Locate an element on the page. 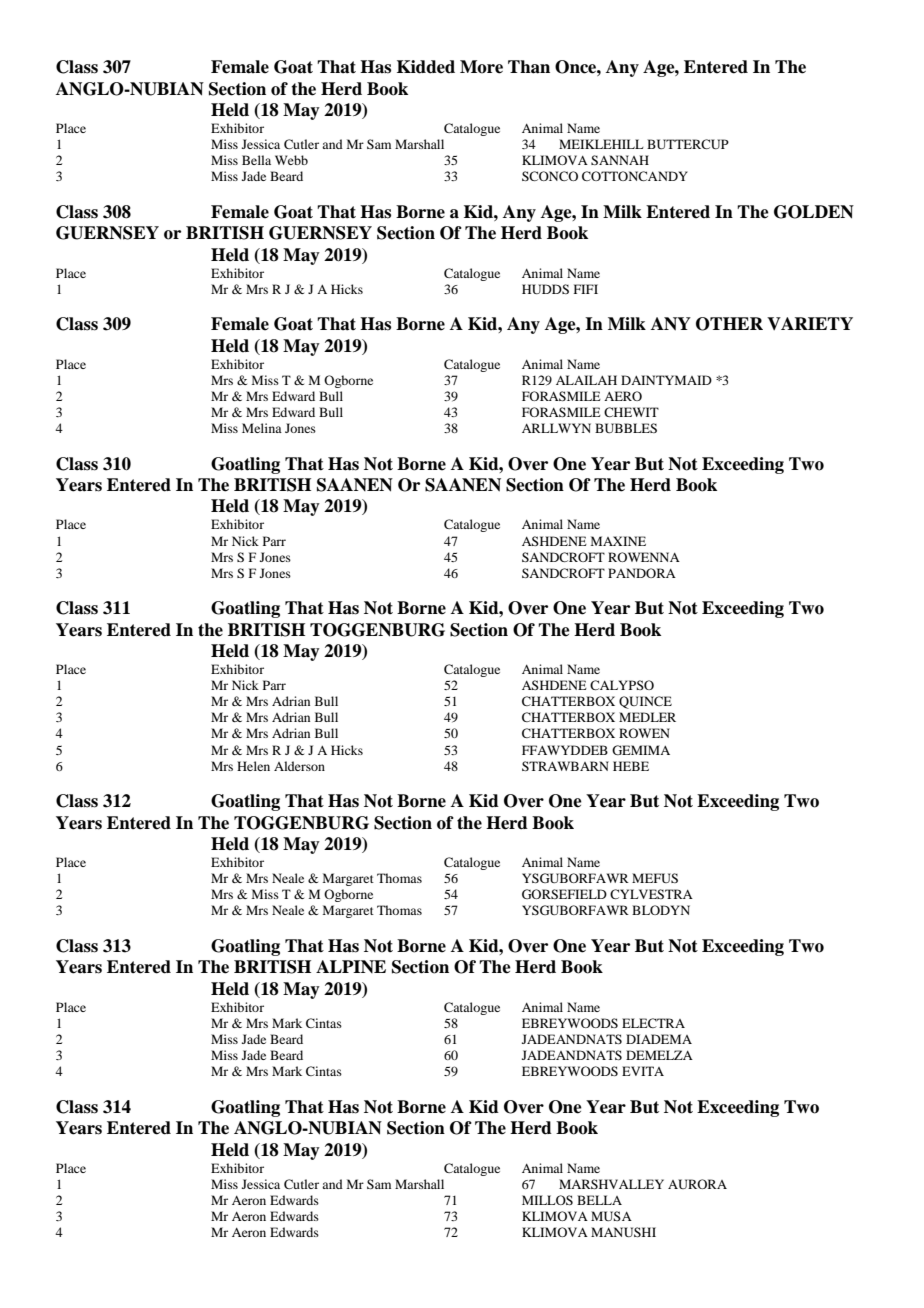  OTHER is located at coordinates (729, 324).
